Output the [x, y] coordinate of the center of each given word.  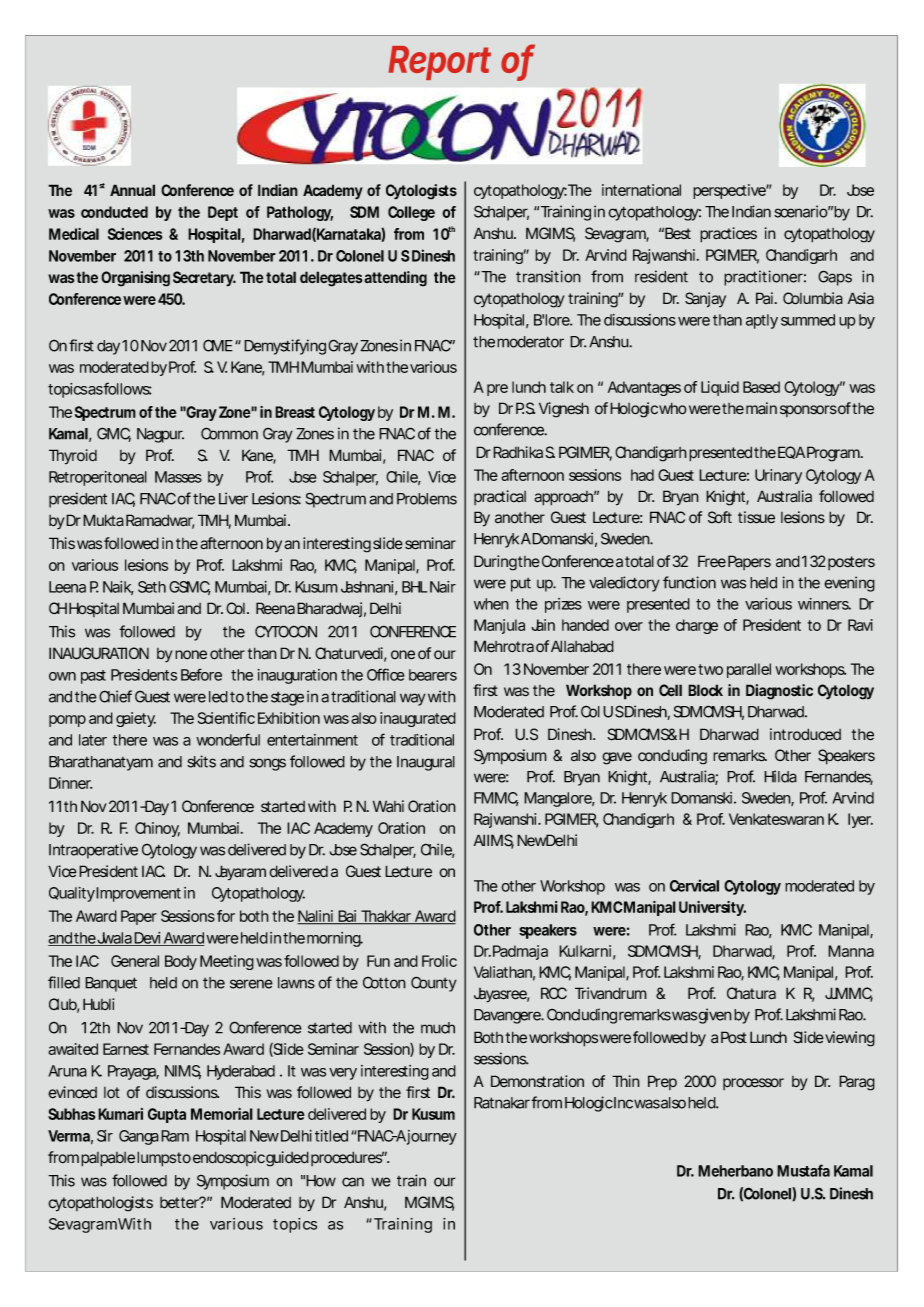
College [411, 213]
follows [127, 388]
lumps [157, 1159]
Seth [152, 587]
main [761, 408]
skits [201, 761]
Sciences [135, 234]
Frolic [439, 961]
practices [728, 235]
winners [824, 604]
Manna [851, 951]
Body [181, 962]
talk [562, 387]
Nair [443, 587]
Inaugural [426, 763]
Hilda [780, 776]
